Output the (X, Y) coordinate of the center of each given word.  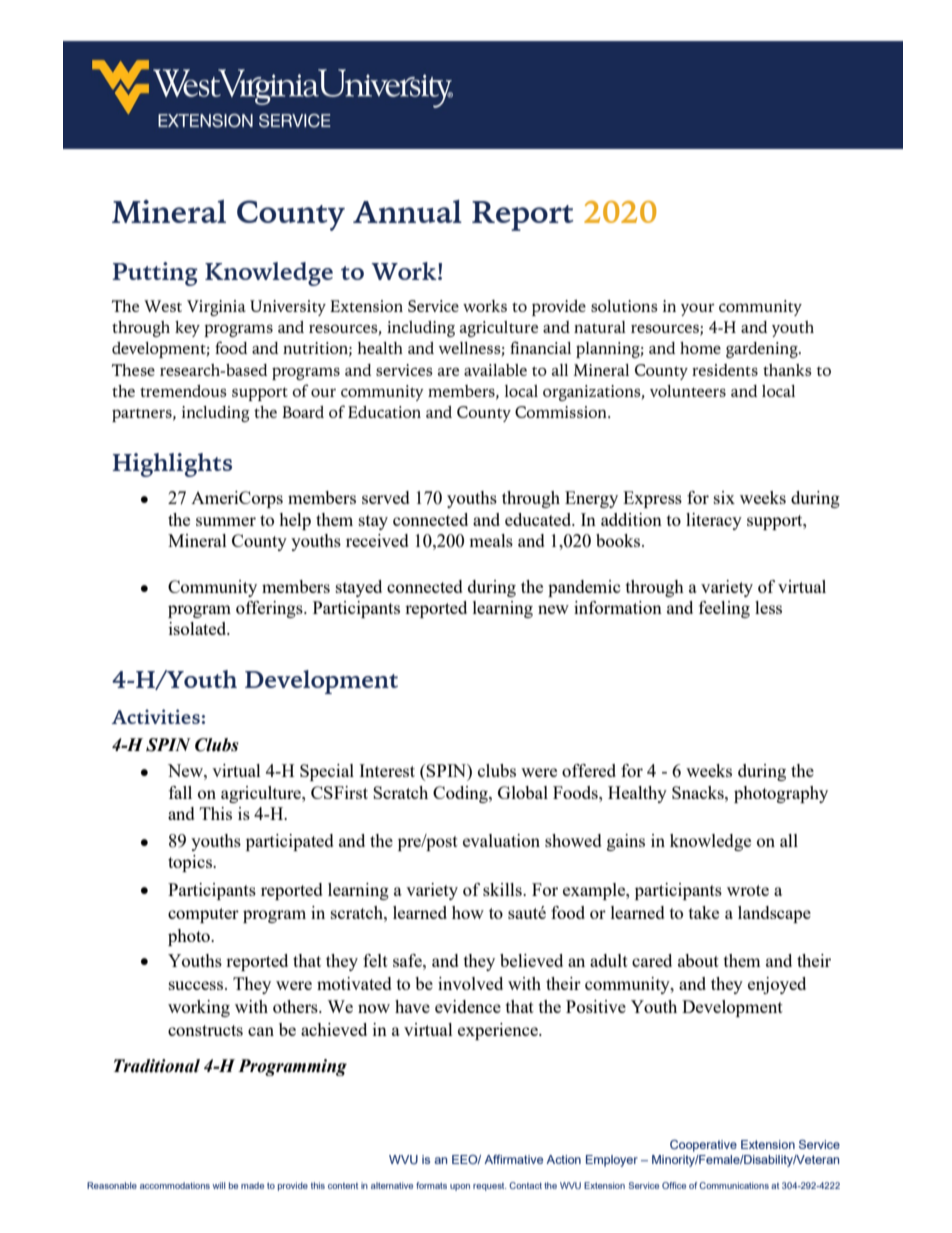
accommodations (175, 1185)
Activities (155, 716)
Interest (387, 770)
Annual (407, 211)
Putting (155, 274)
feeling (724, 609)
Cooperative (703, 1146)
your (698, 309)
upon (460, 1187)
